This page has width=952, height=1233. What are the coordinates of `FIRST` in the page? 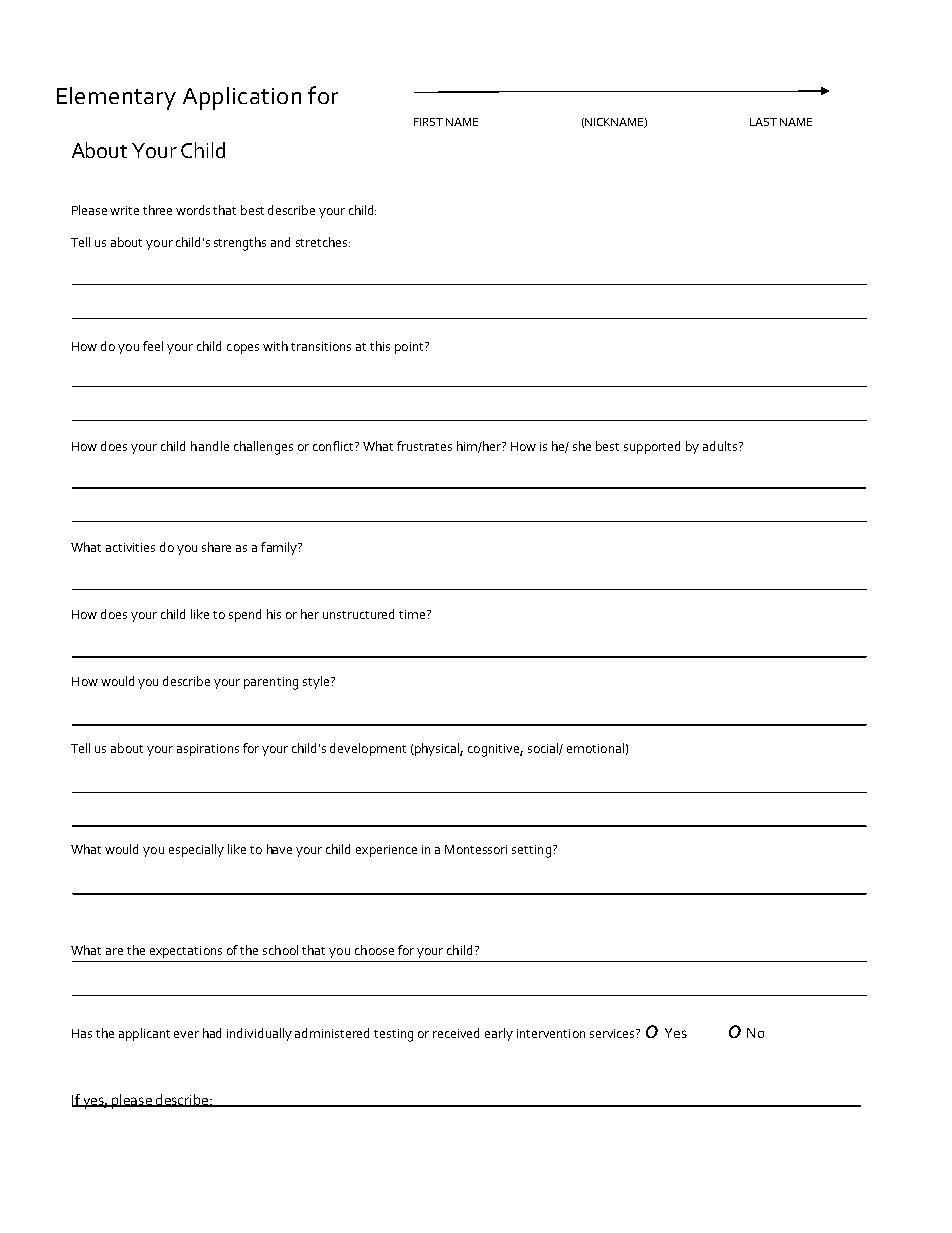 It's located at (428, 122).
